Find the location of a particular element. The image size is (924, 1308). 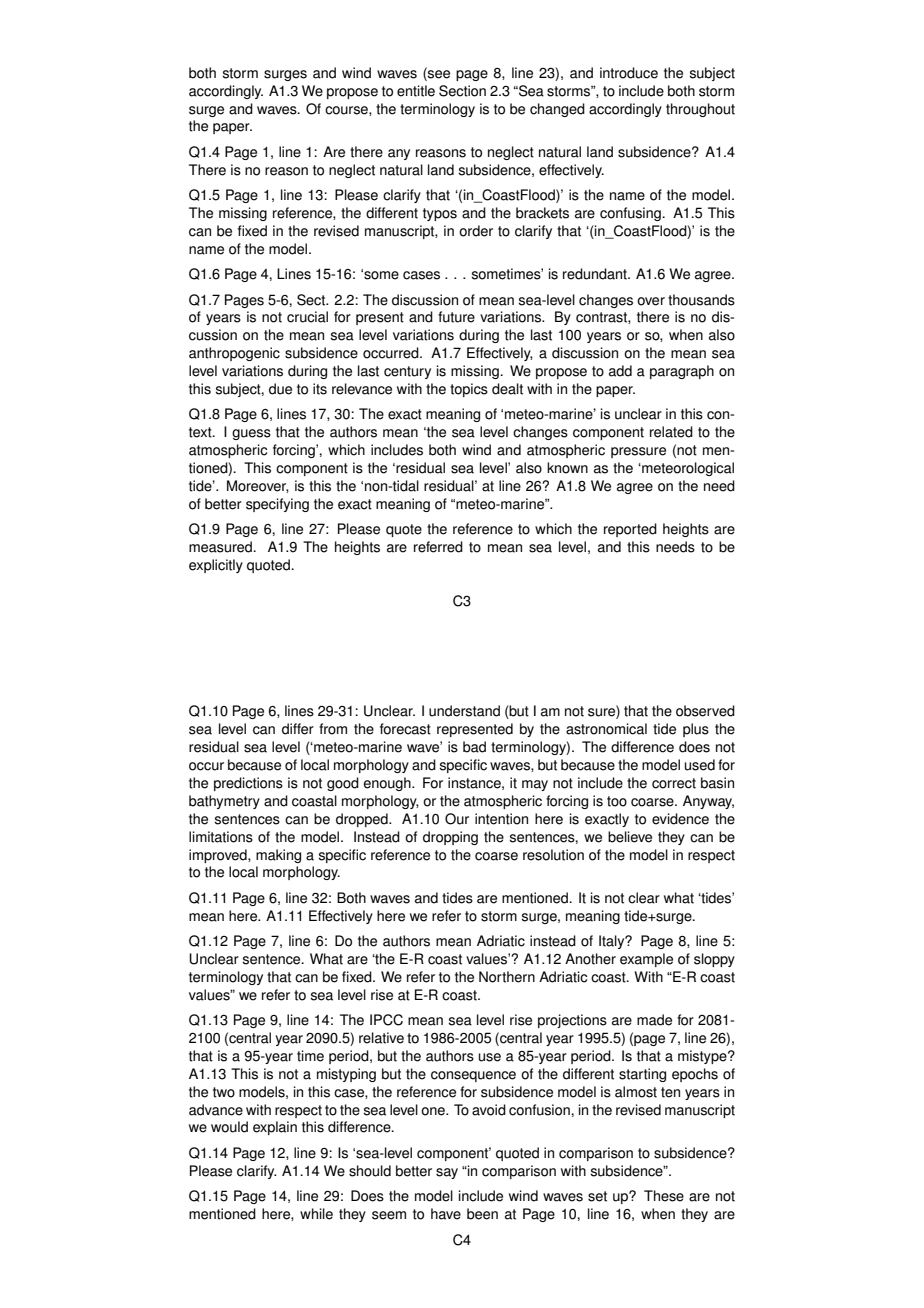

introduce is located at coordinates (629, 73).
